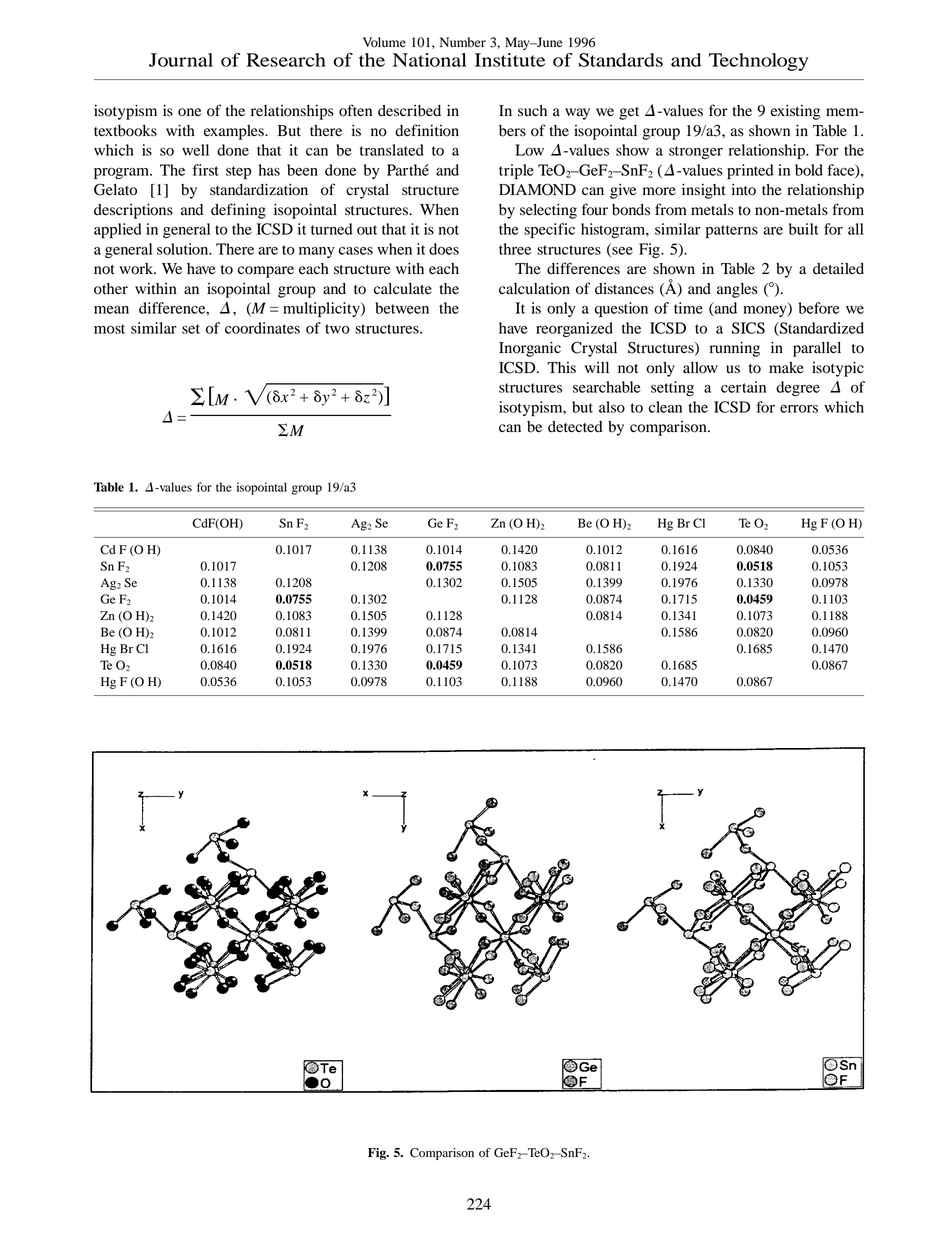  Describe the element at coordinates (795, 112) in the screenshot. I see `existing` at that location.
